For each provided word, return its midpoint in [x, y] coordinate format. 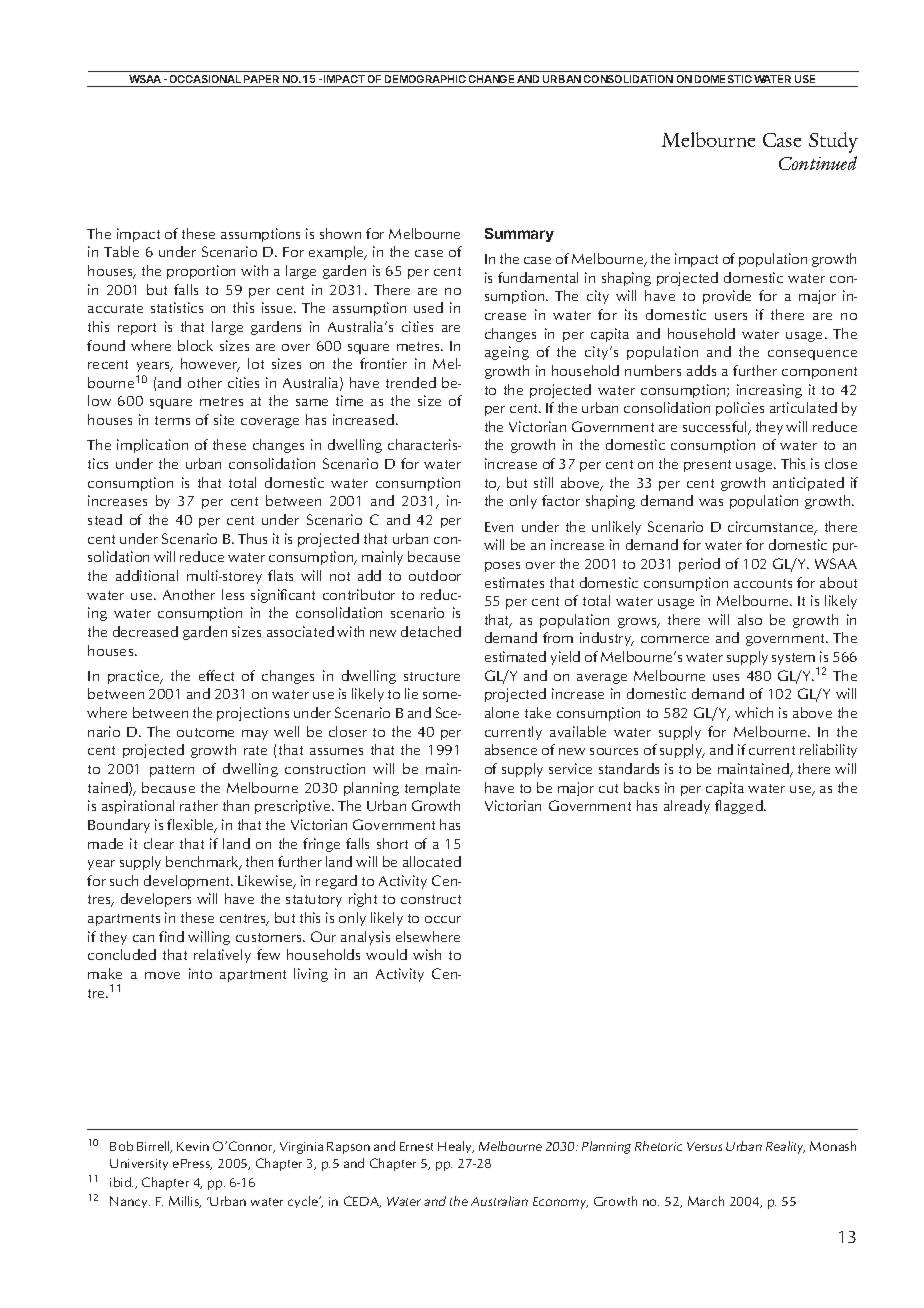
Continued [818, 163]
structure [432, 676]
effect [216, 675]
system [793, 659]
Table [121, 251]
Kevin [193, 1146]
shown [340, 233]
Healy [456, 1147]
